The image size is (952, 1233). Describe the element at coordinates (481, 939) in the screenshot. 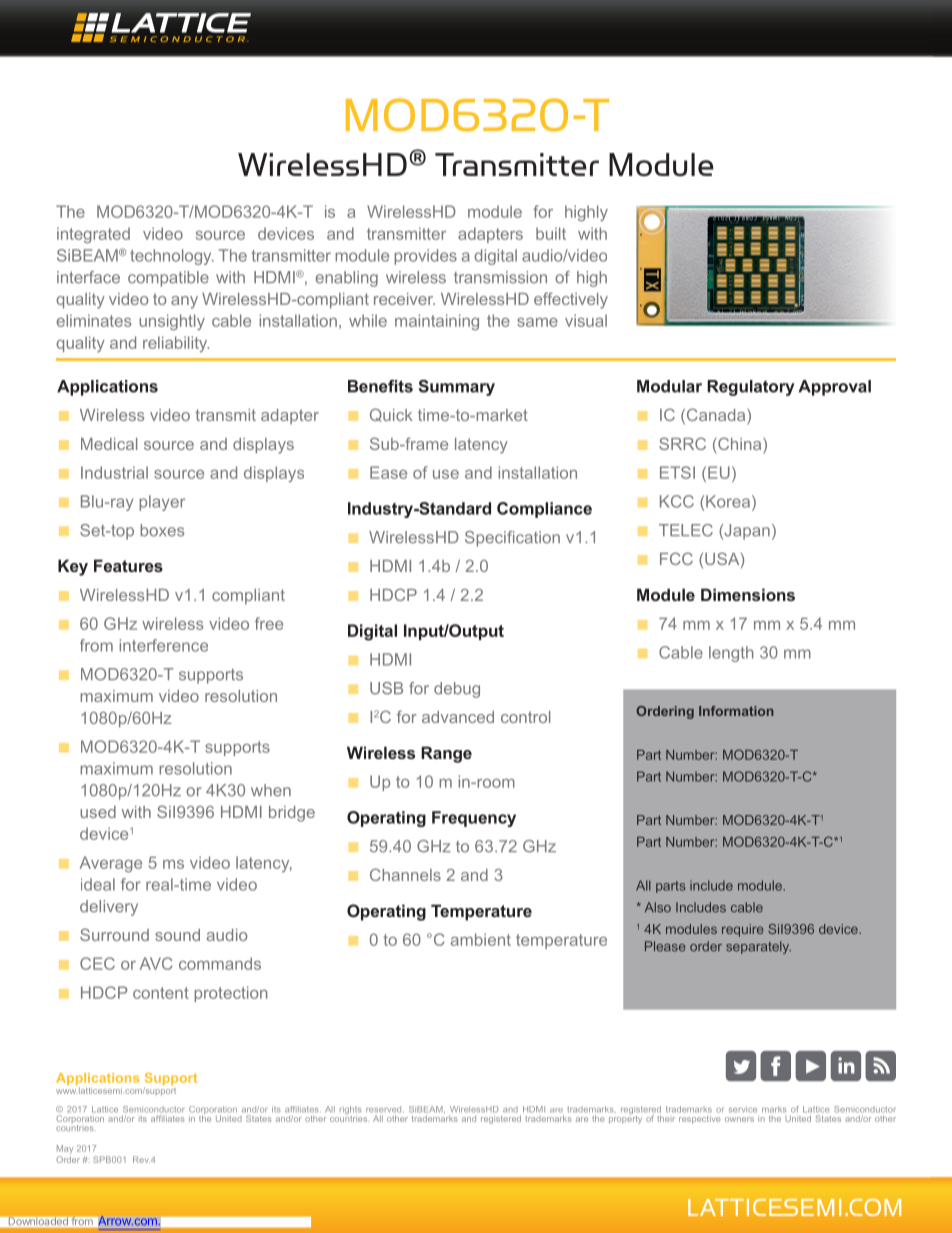

I see `ambient` at that location.
